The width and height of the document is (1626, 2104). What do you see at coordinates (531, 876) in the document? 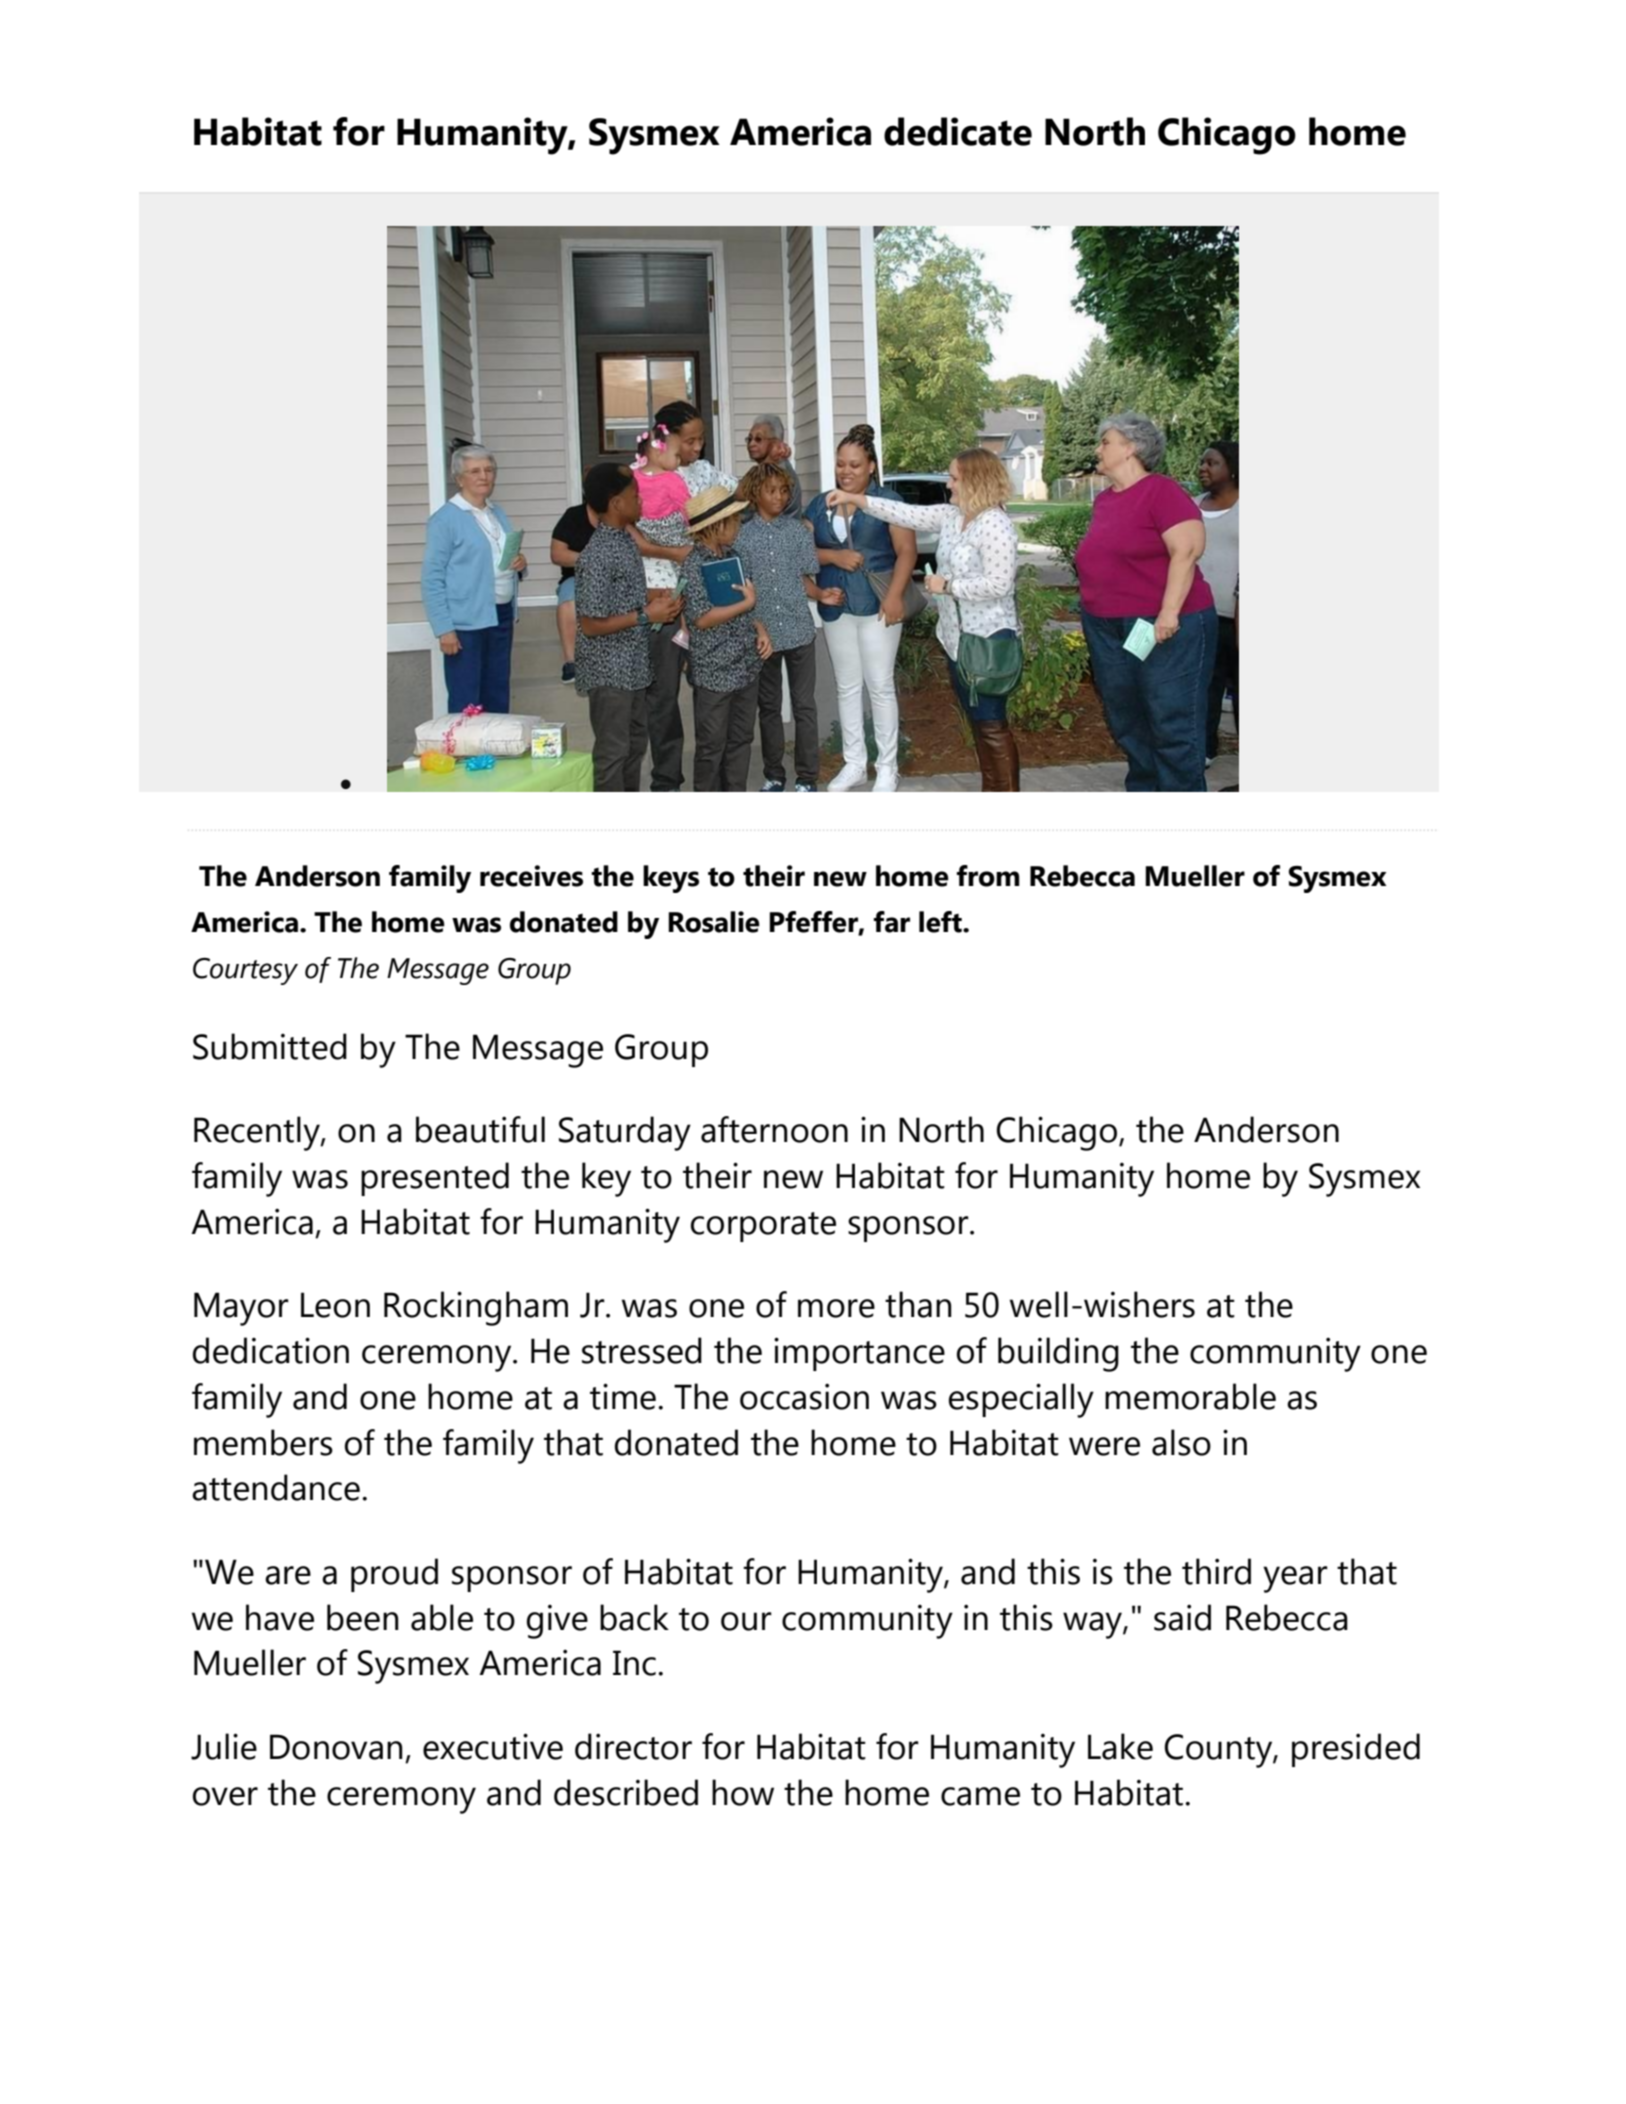
I see `receives` at bounding box center [531, 876].
